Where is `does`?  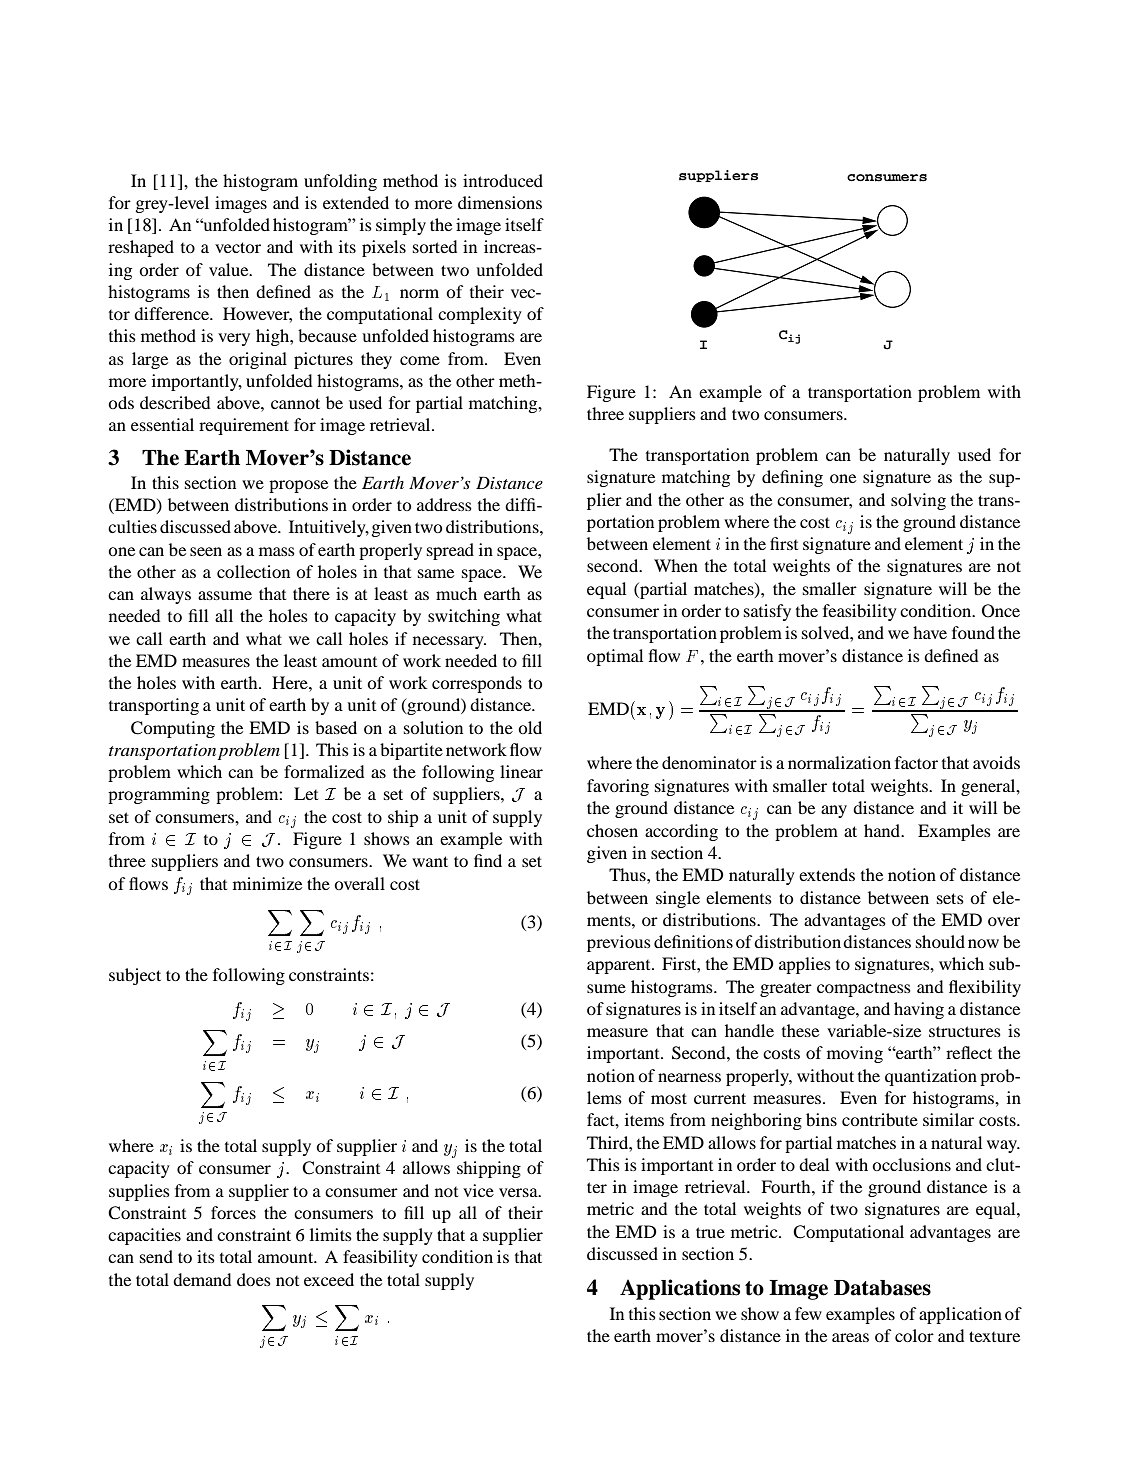 does is located at coordinates (254, 1279).
